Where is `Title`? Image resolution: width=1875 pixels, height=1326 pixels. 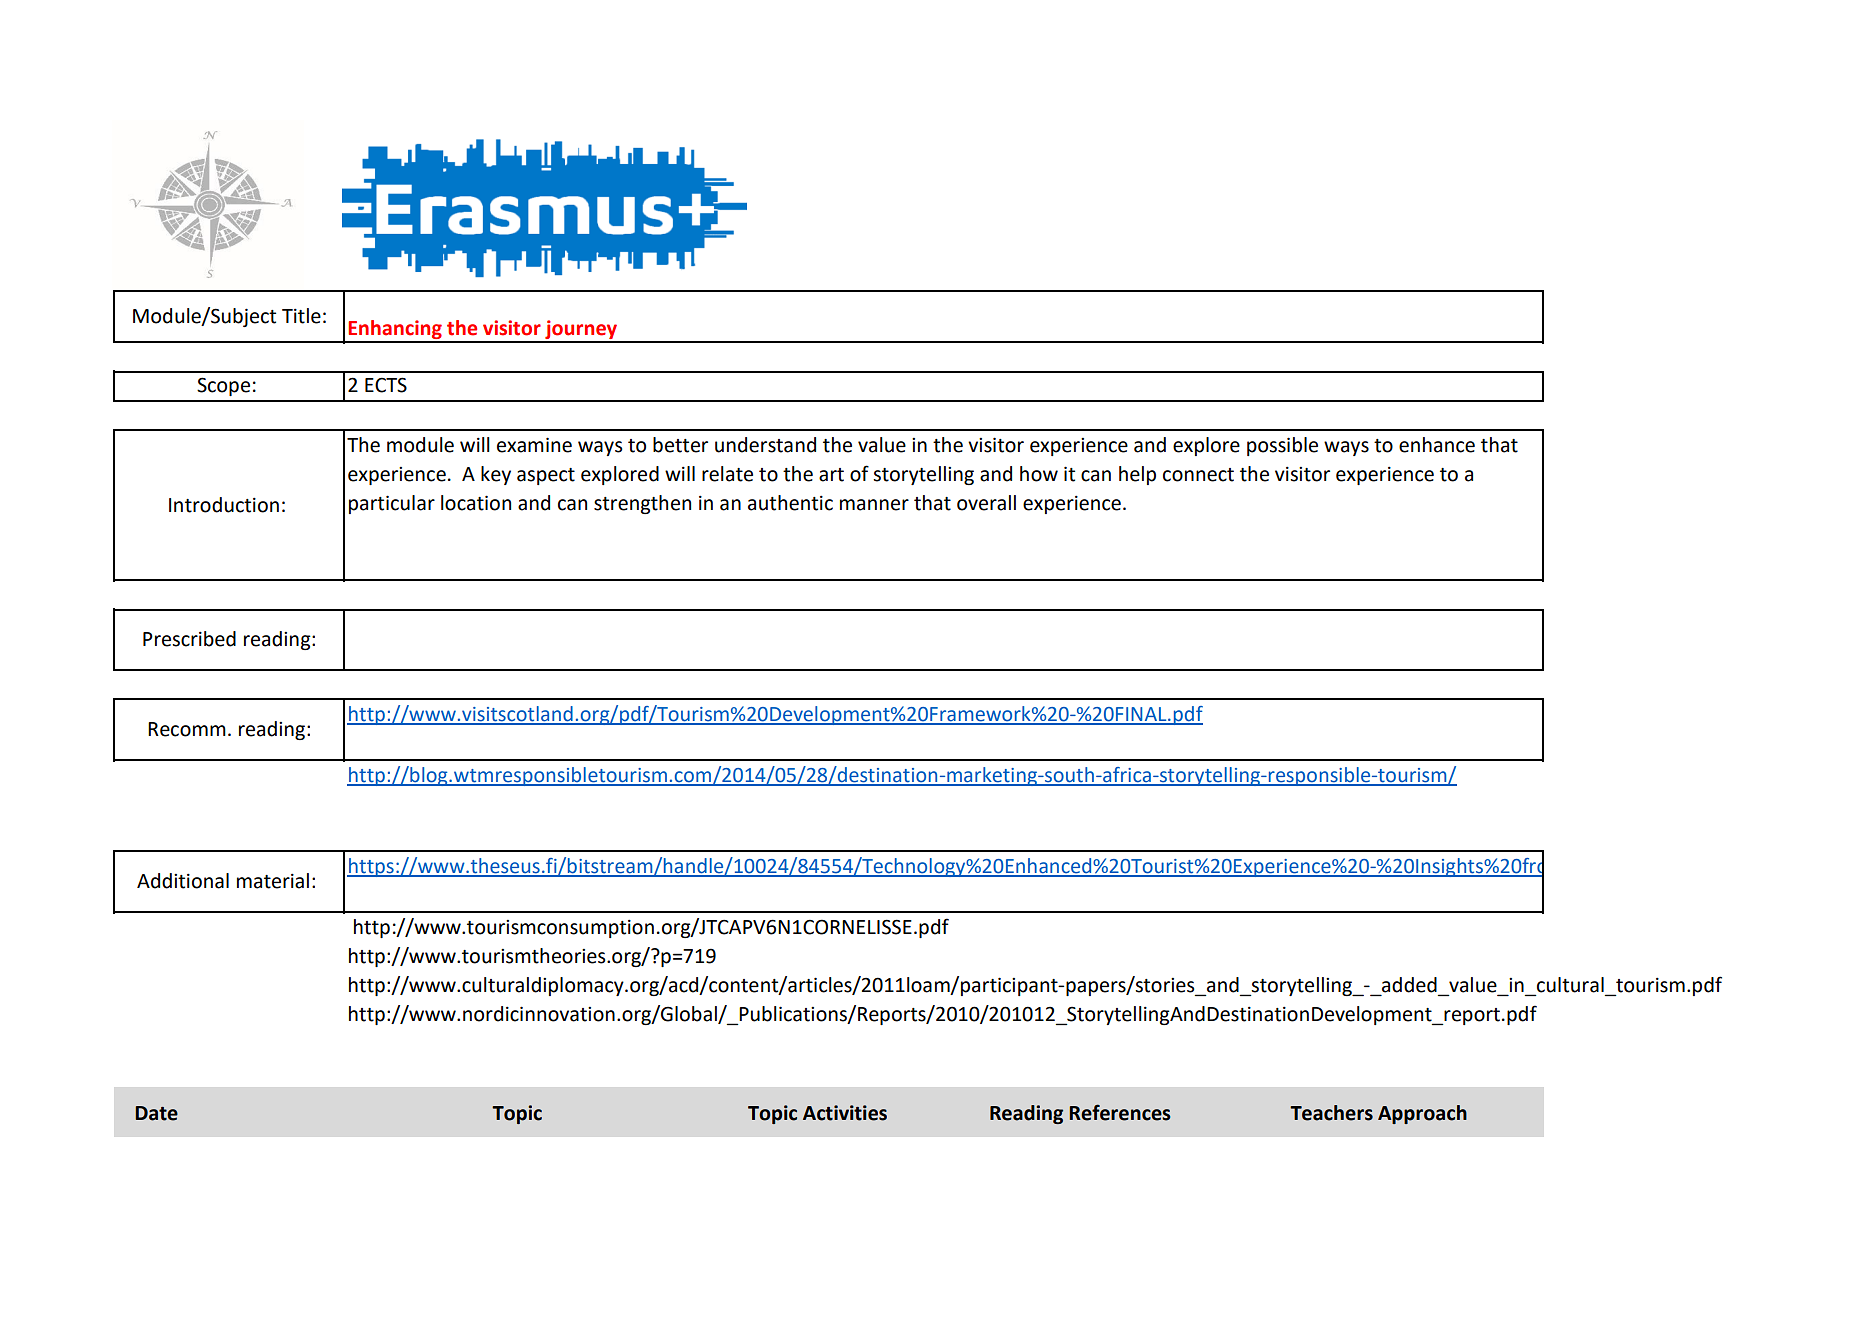
Title is located at coordinates (301, 316).
